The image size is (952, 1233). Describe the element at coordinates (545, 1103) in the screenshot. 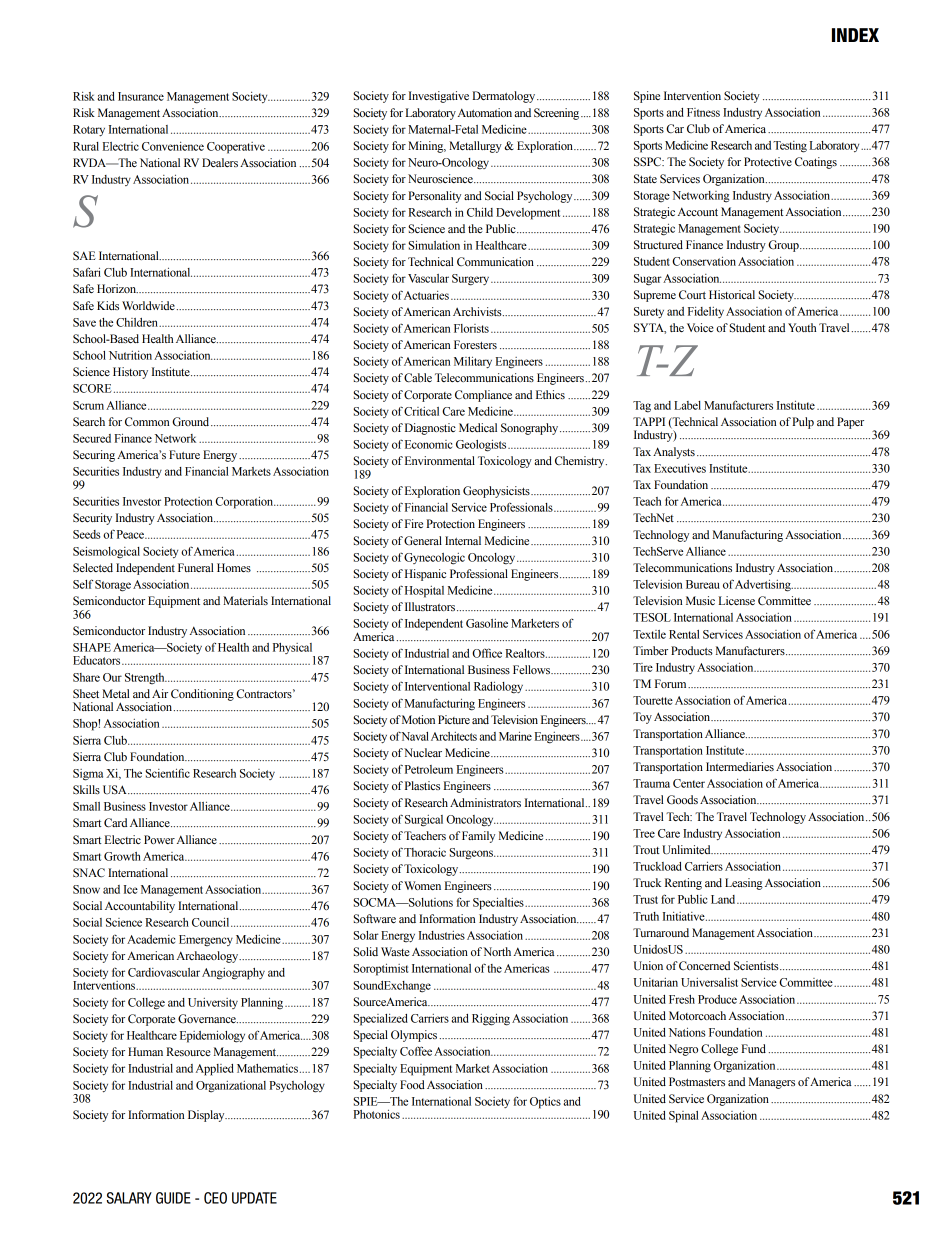

I see `Optics` at that location.
